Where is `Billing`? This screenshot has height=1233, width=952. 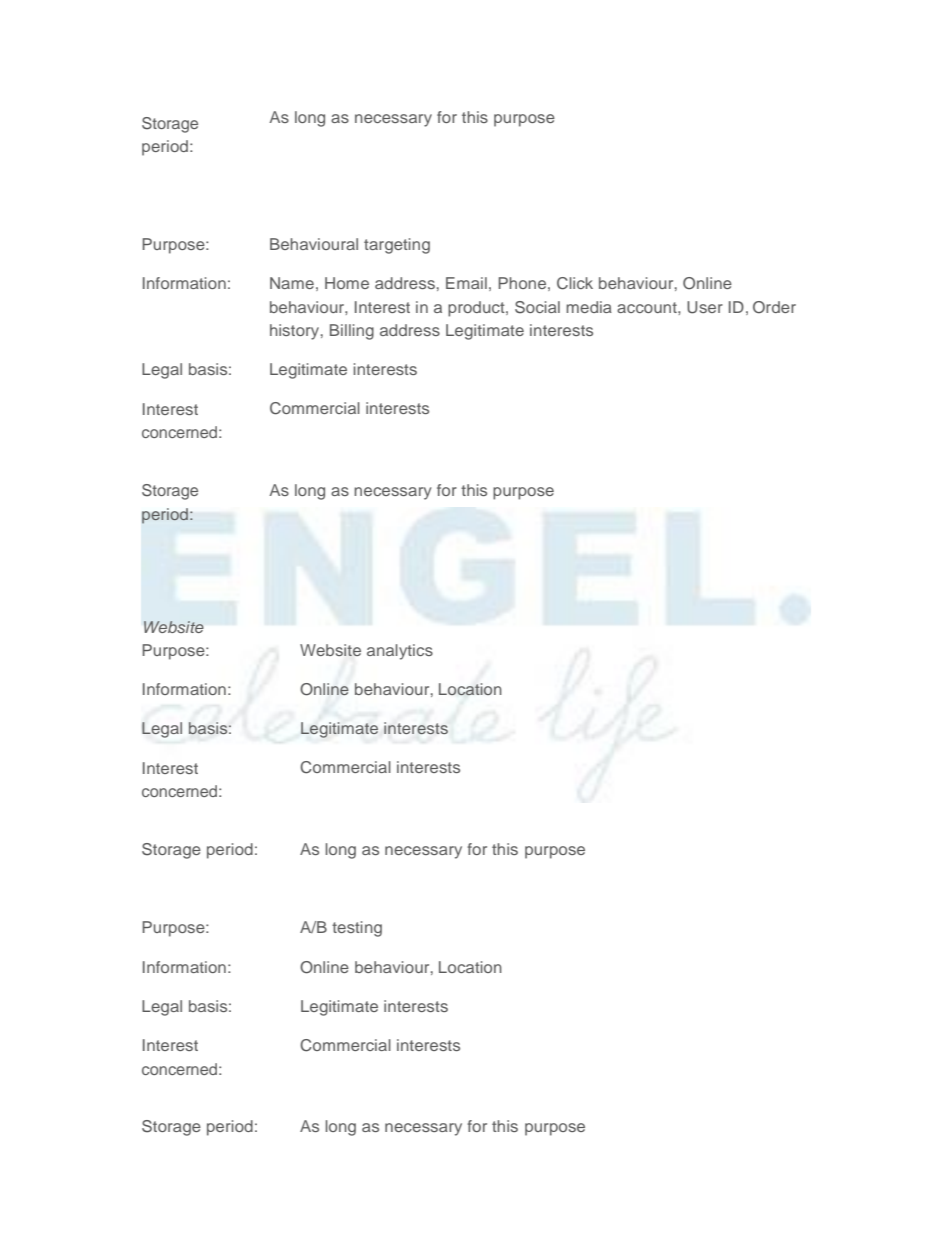
Billing is located at coordinates (352, 332).
